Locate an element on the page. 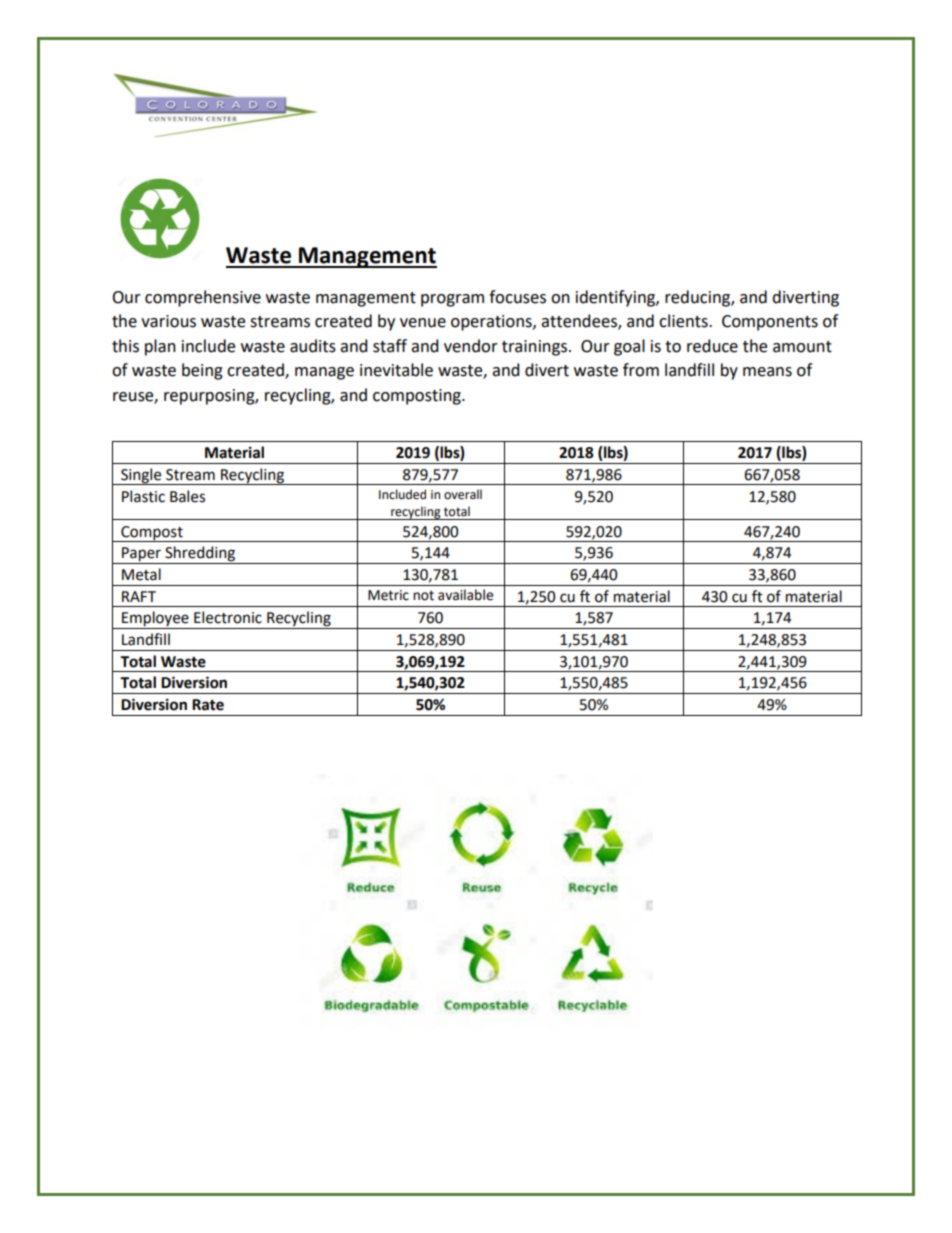 This image has width=952, height=1233. not is located at coordinates (423, 596).
